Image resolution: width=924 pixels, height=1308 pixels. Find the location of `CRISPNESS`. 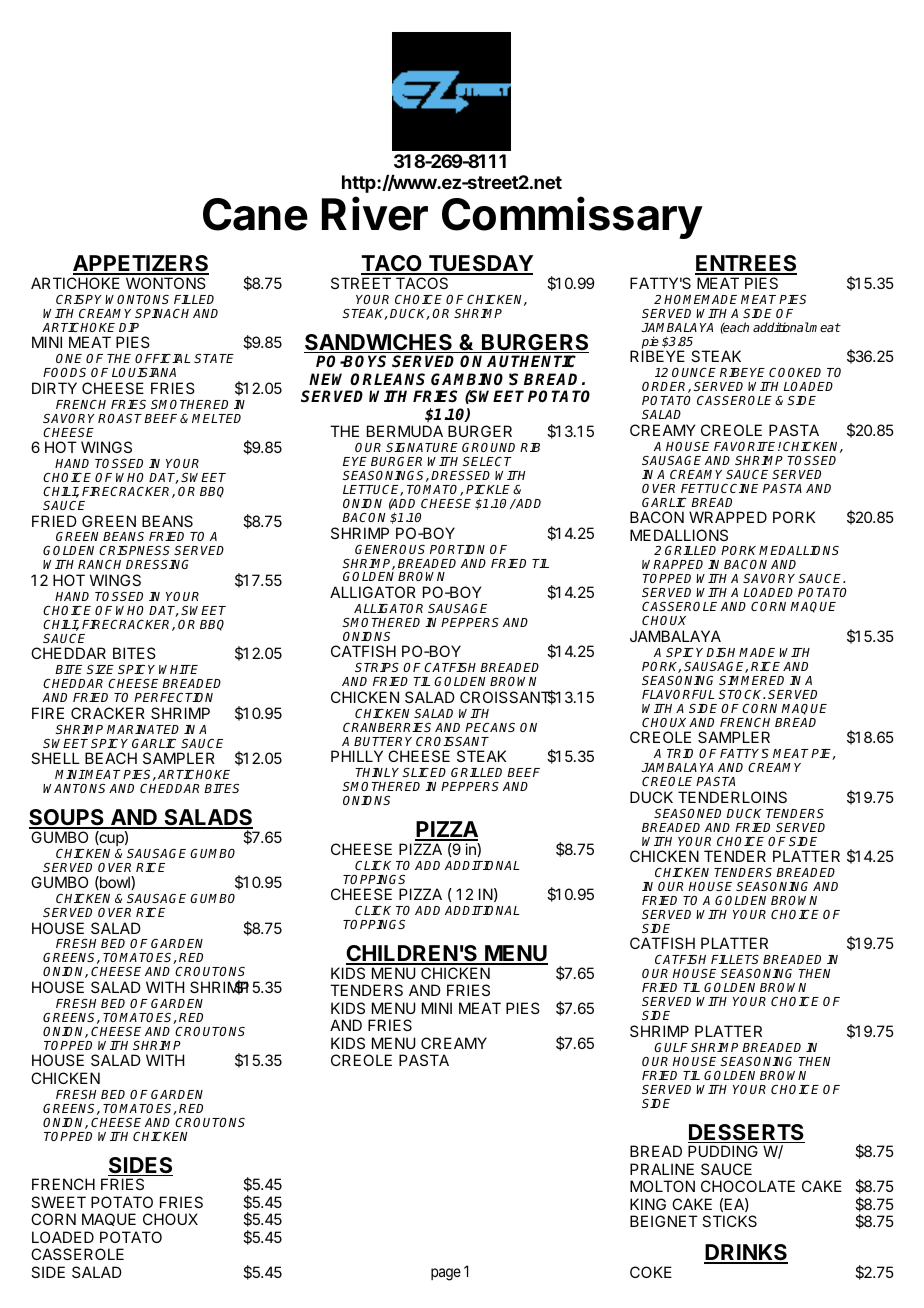

CRISPNESS is located at coordinates (134, 550).
